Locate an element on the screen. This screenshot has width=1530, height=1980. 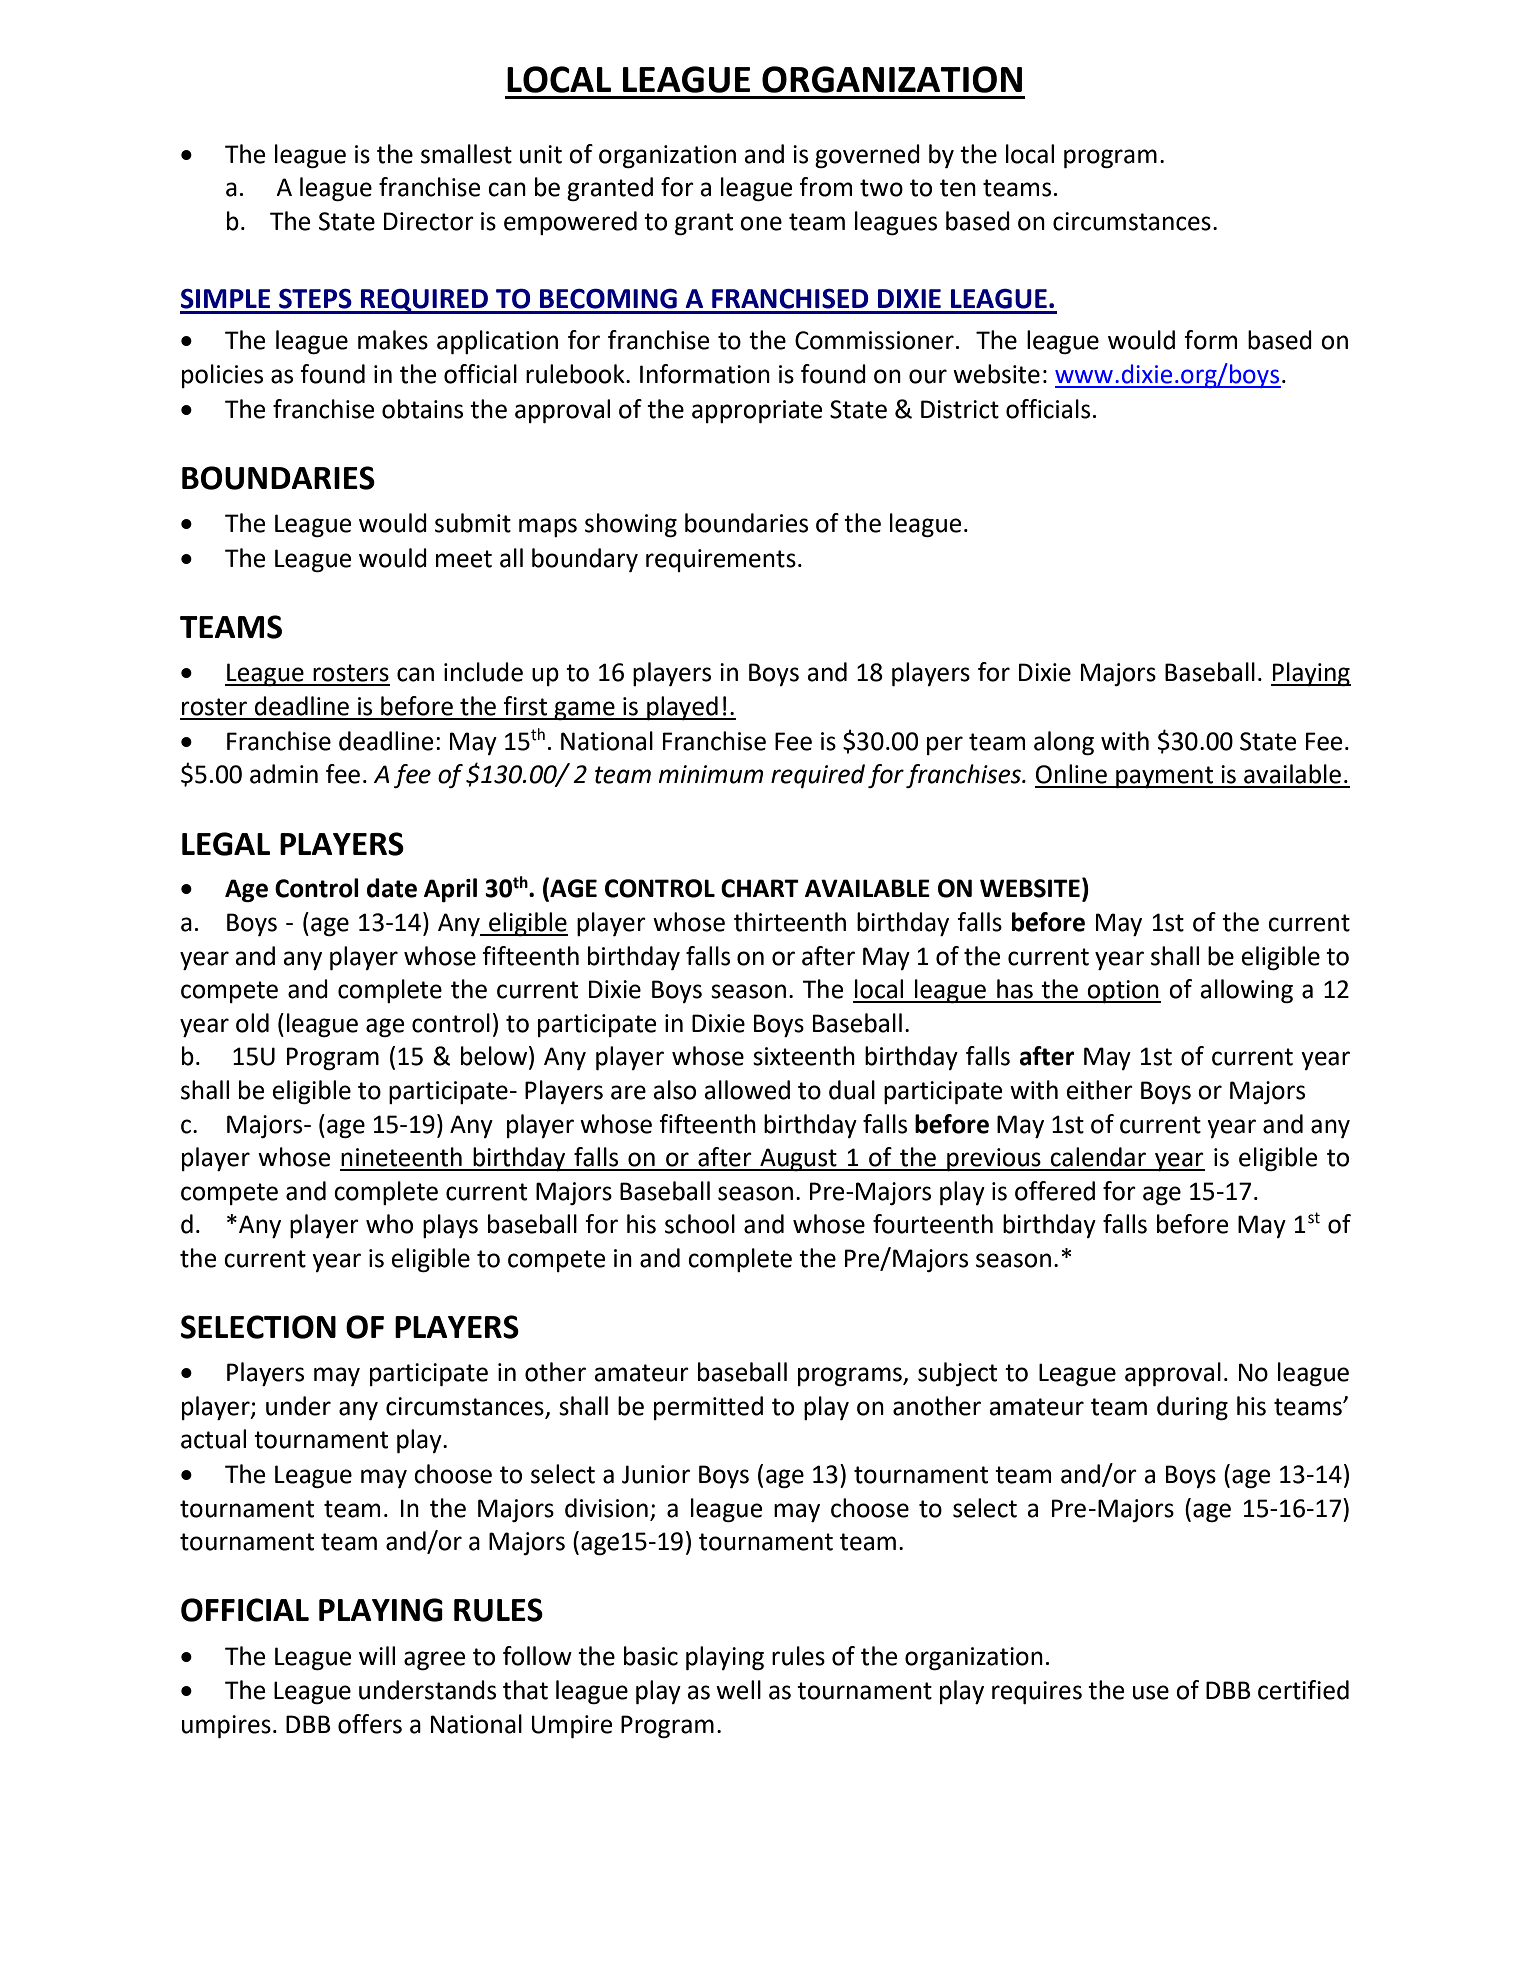
ten is located at coordinates (958, 188).
